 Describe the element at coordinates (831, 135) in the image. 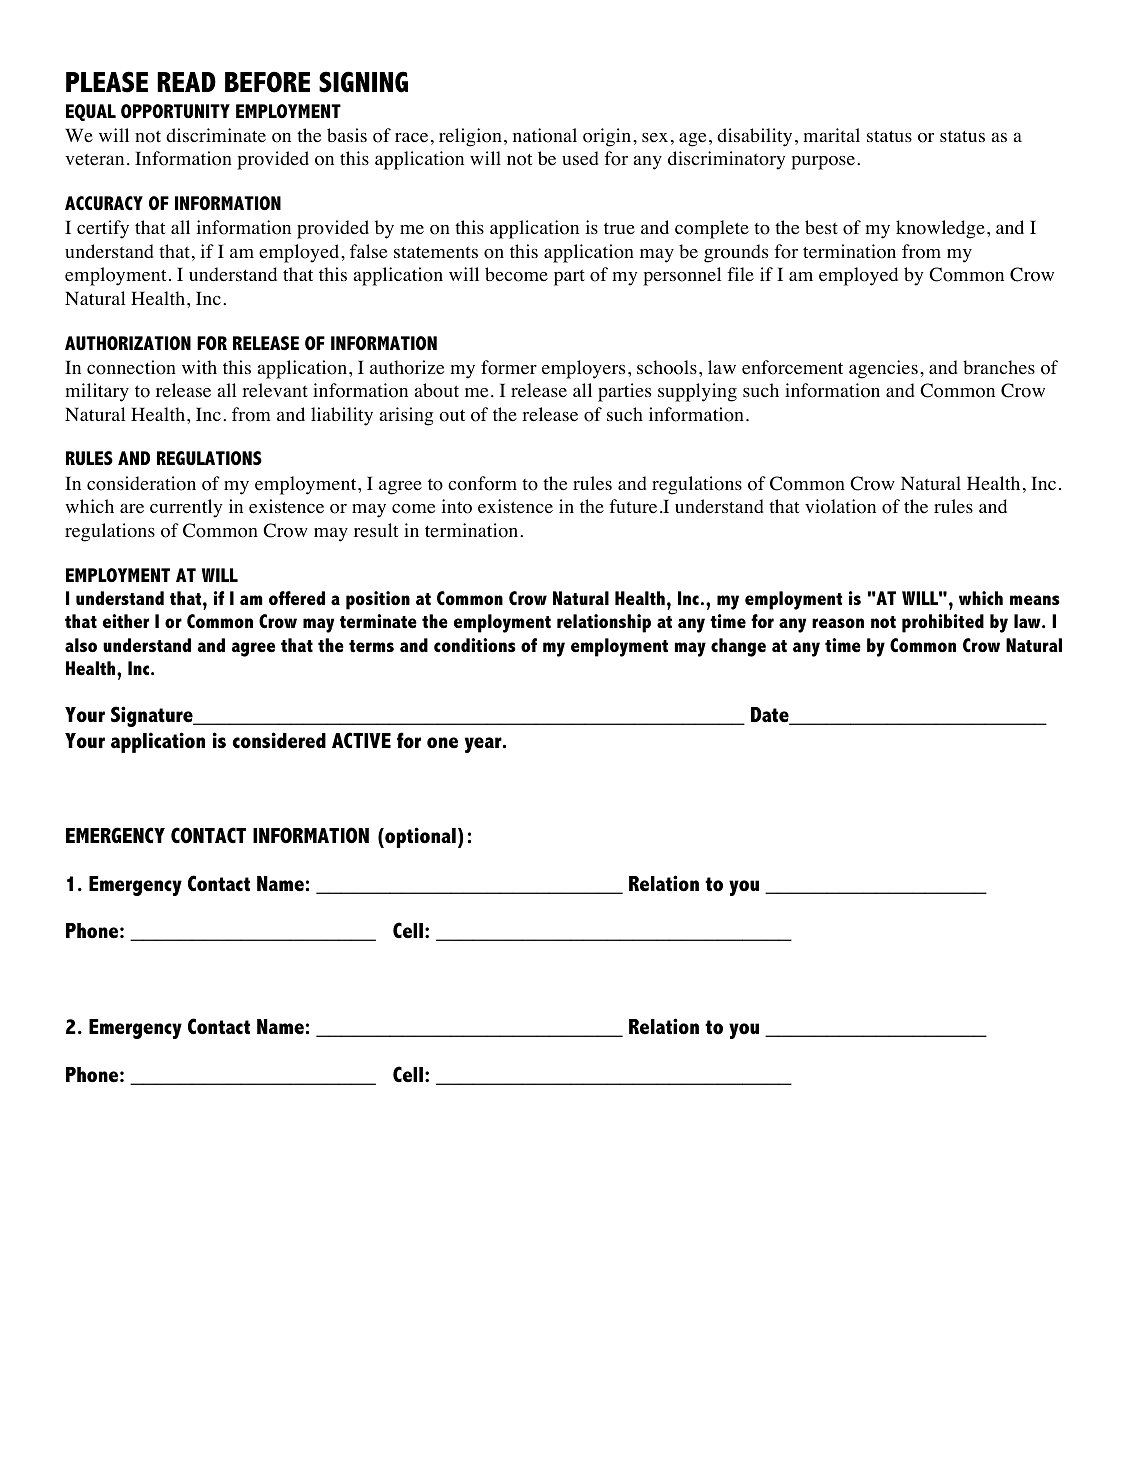

I see `marital` at that location.
